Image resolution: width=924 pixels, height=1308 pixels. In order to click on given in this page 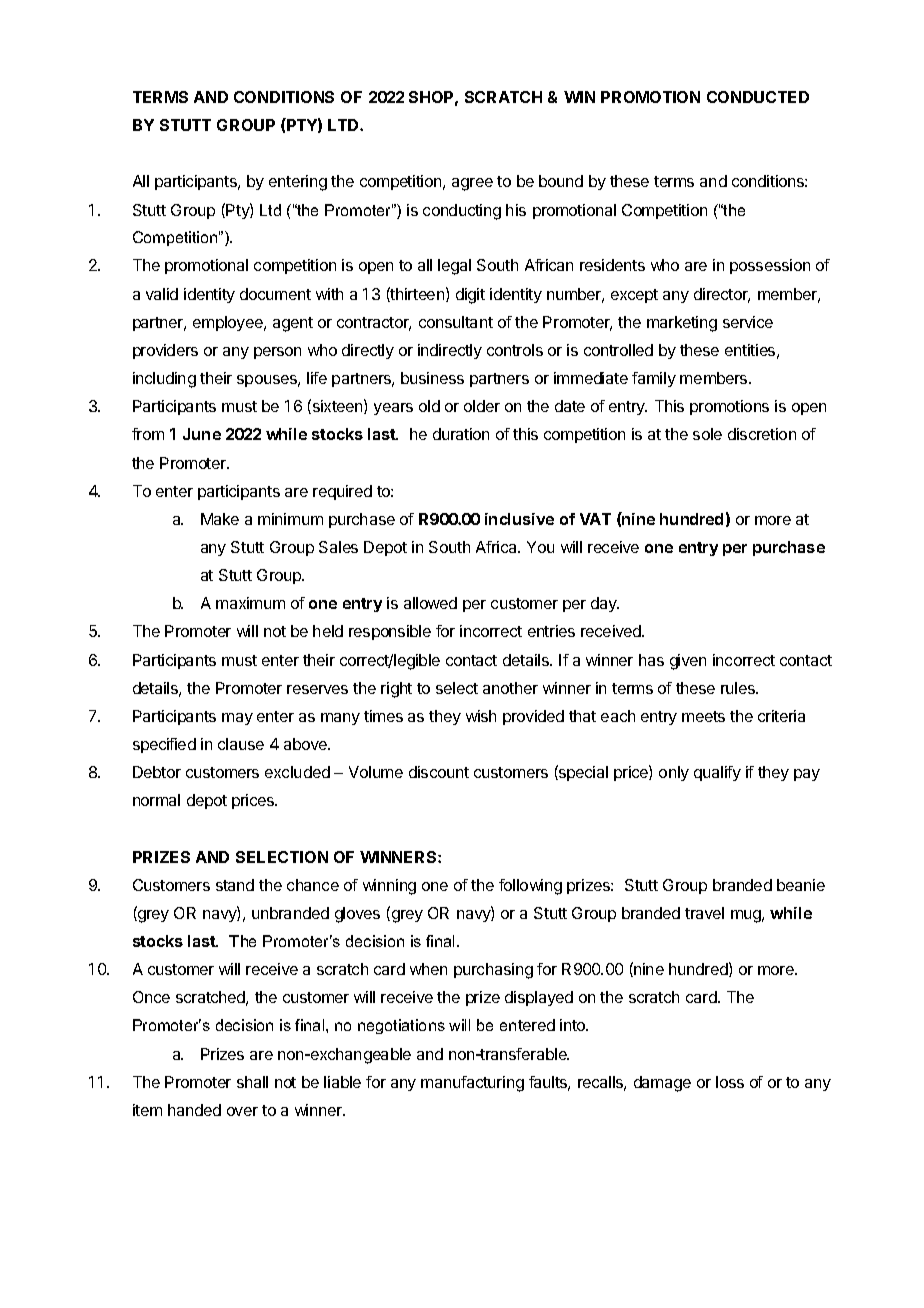, I will do `click(688, 662)`.
